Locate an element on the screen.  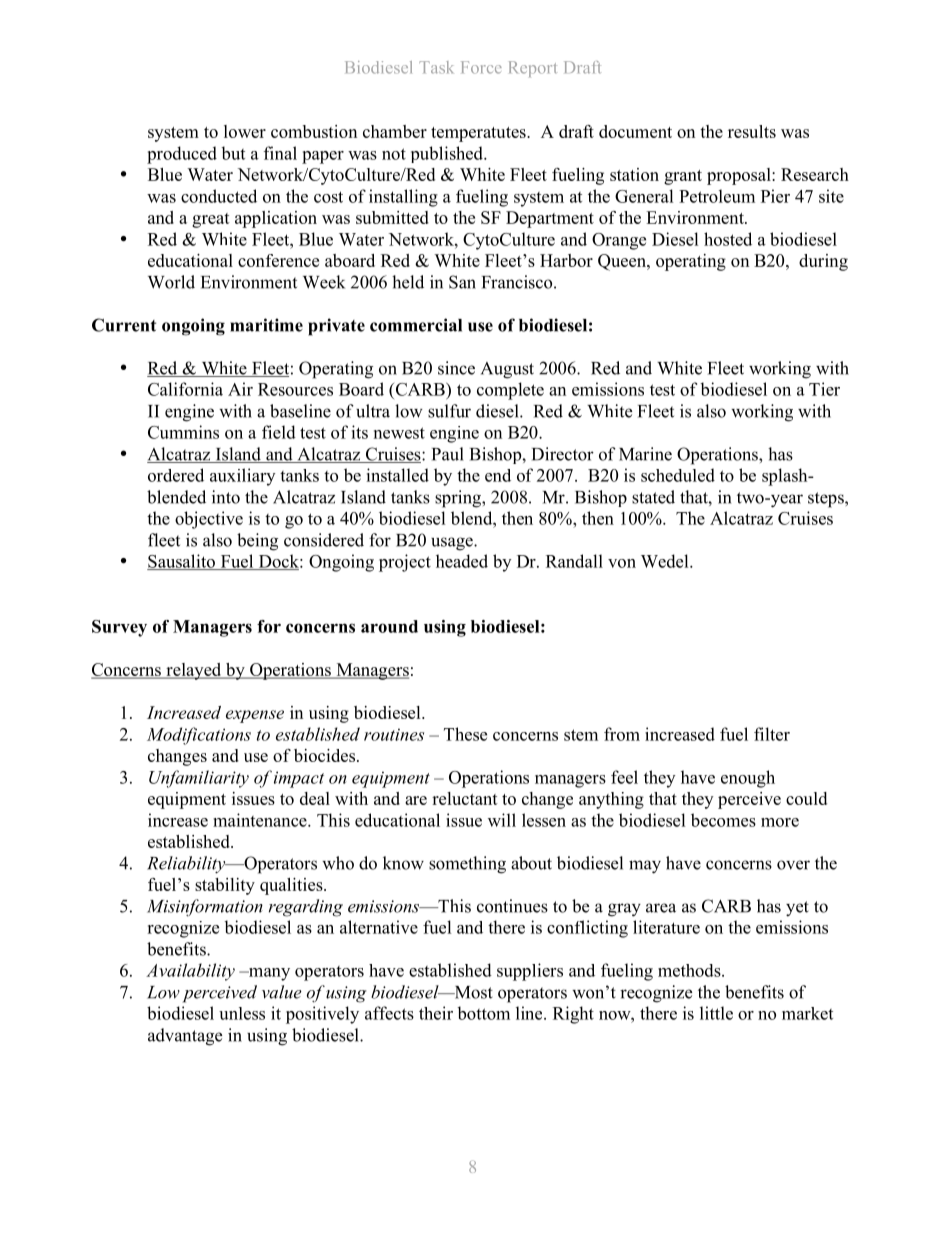
filter is located at coordinates (772, 734).
